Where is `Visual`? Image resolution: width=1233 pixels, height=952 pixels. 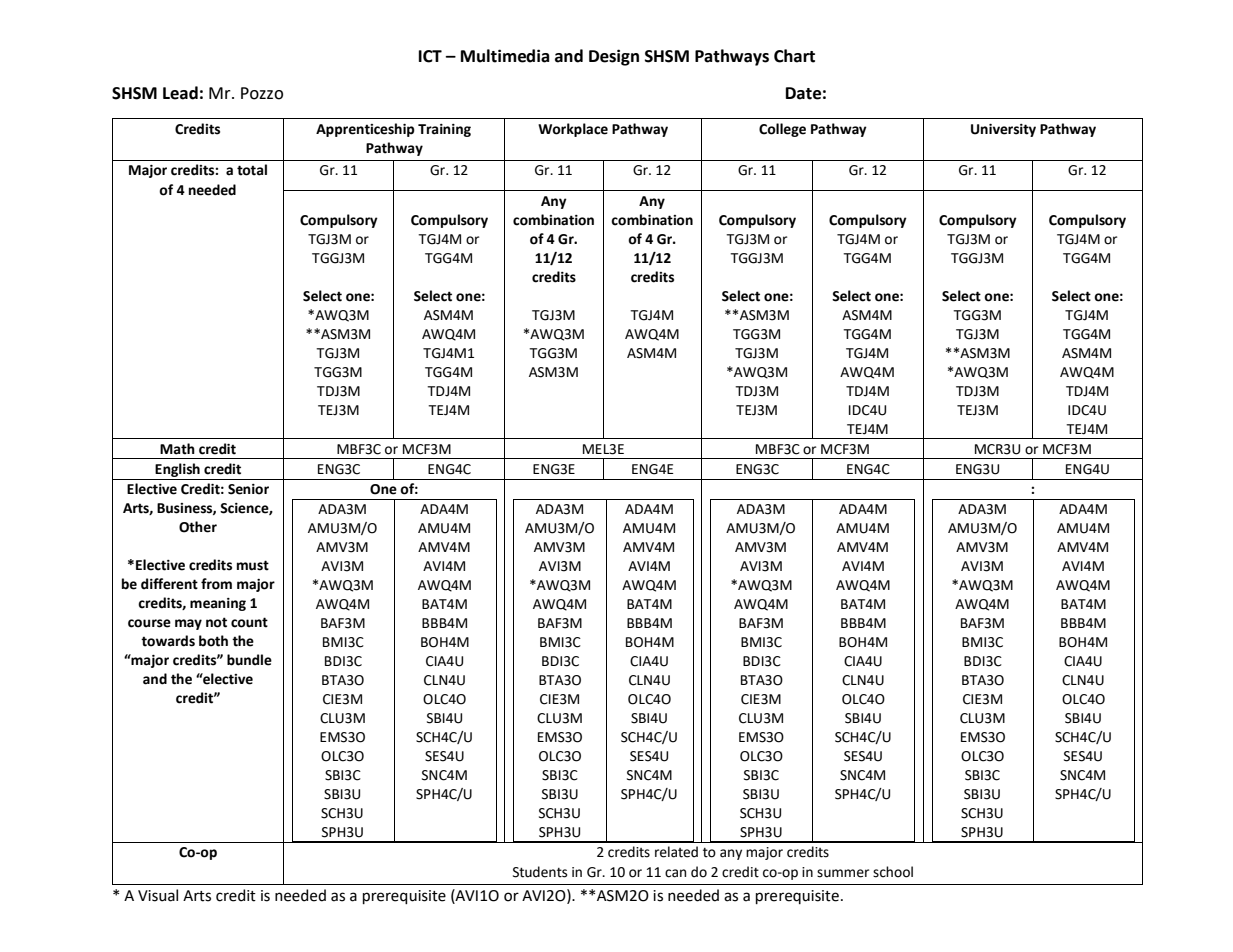
Visual is located at coordinates (158, 895).
